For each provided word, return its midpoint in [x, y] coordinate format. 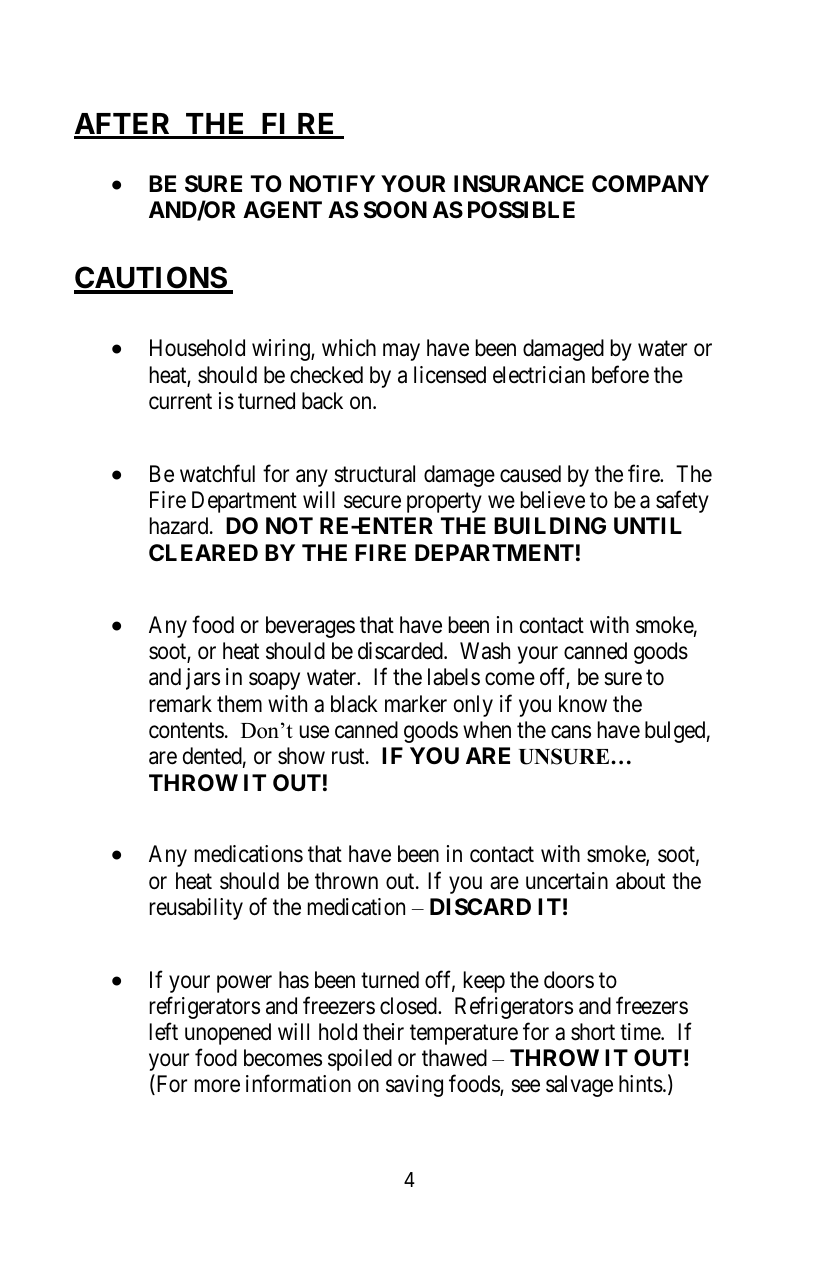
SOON [395, 210]
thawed [454, 1058]
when [487, 730]
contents [186, 731]
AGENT [282, 209]
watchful [217, 473]
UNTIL [648, 525]
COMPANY [650, 184]
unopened [228, 1034]
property [444, 503]
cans [571, 732]
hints [641, 1084]
